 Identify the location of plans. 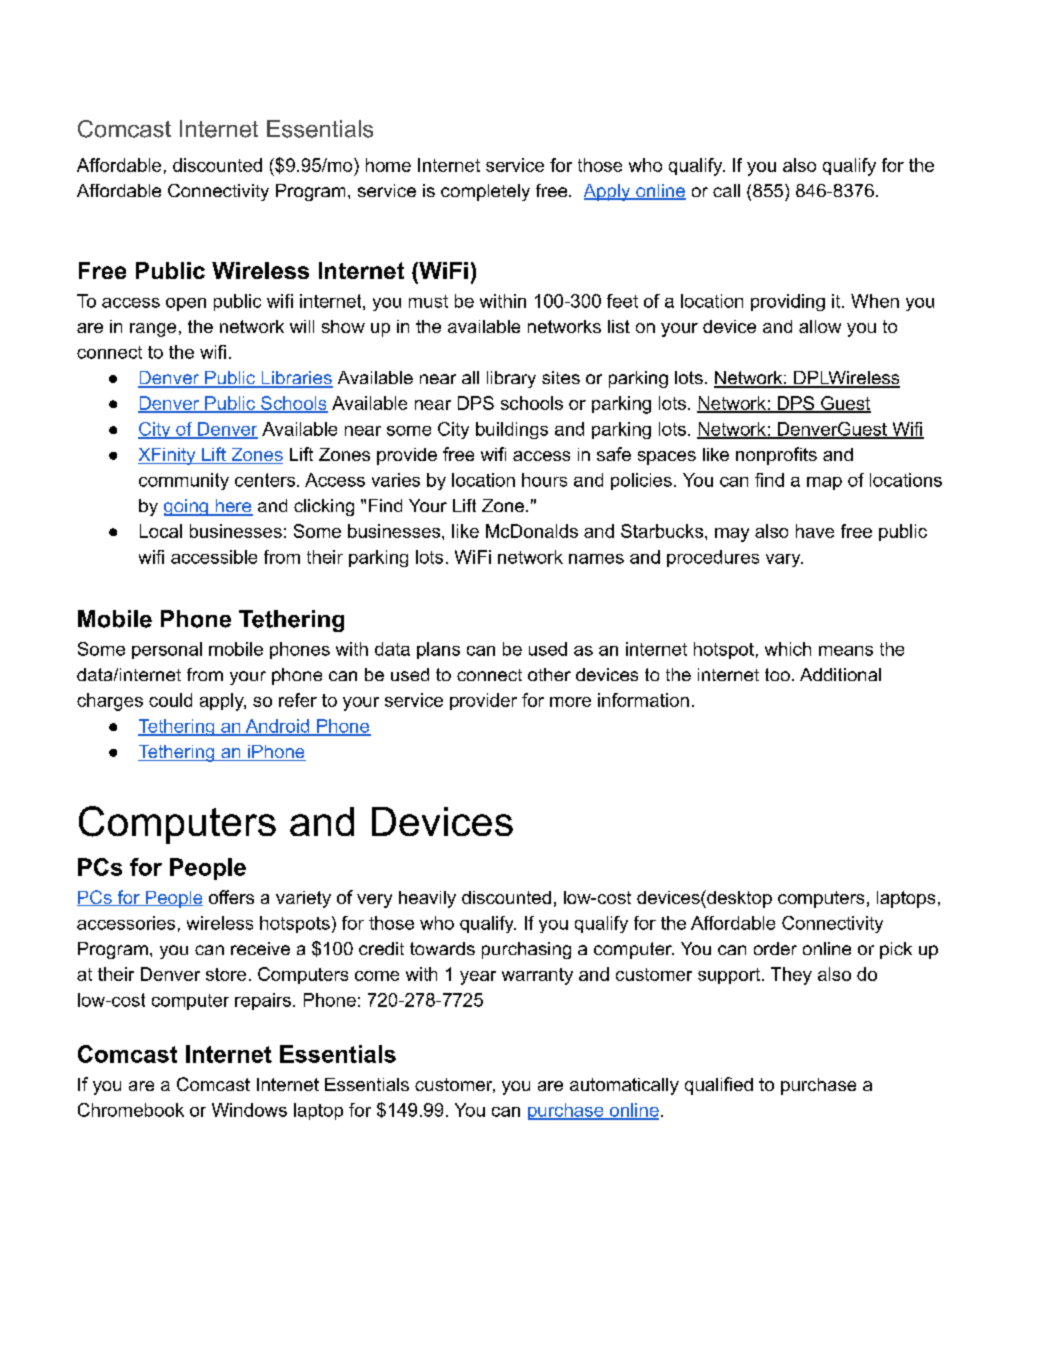
(438, 650).
